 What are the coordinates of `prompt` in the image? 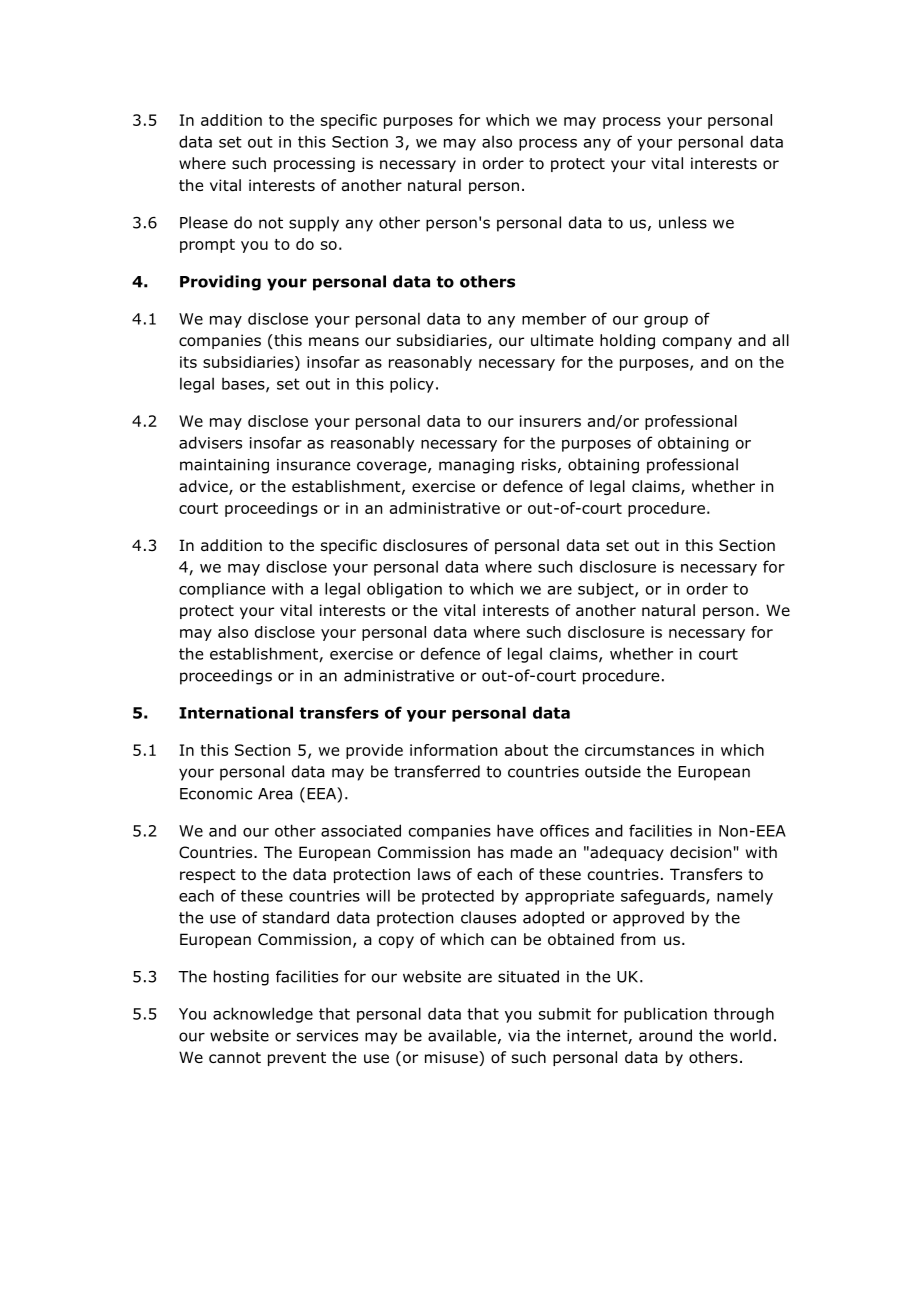 It's located at (207, 246).
